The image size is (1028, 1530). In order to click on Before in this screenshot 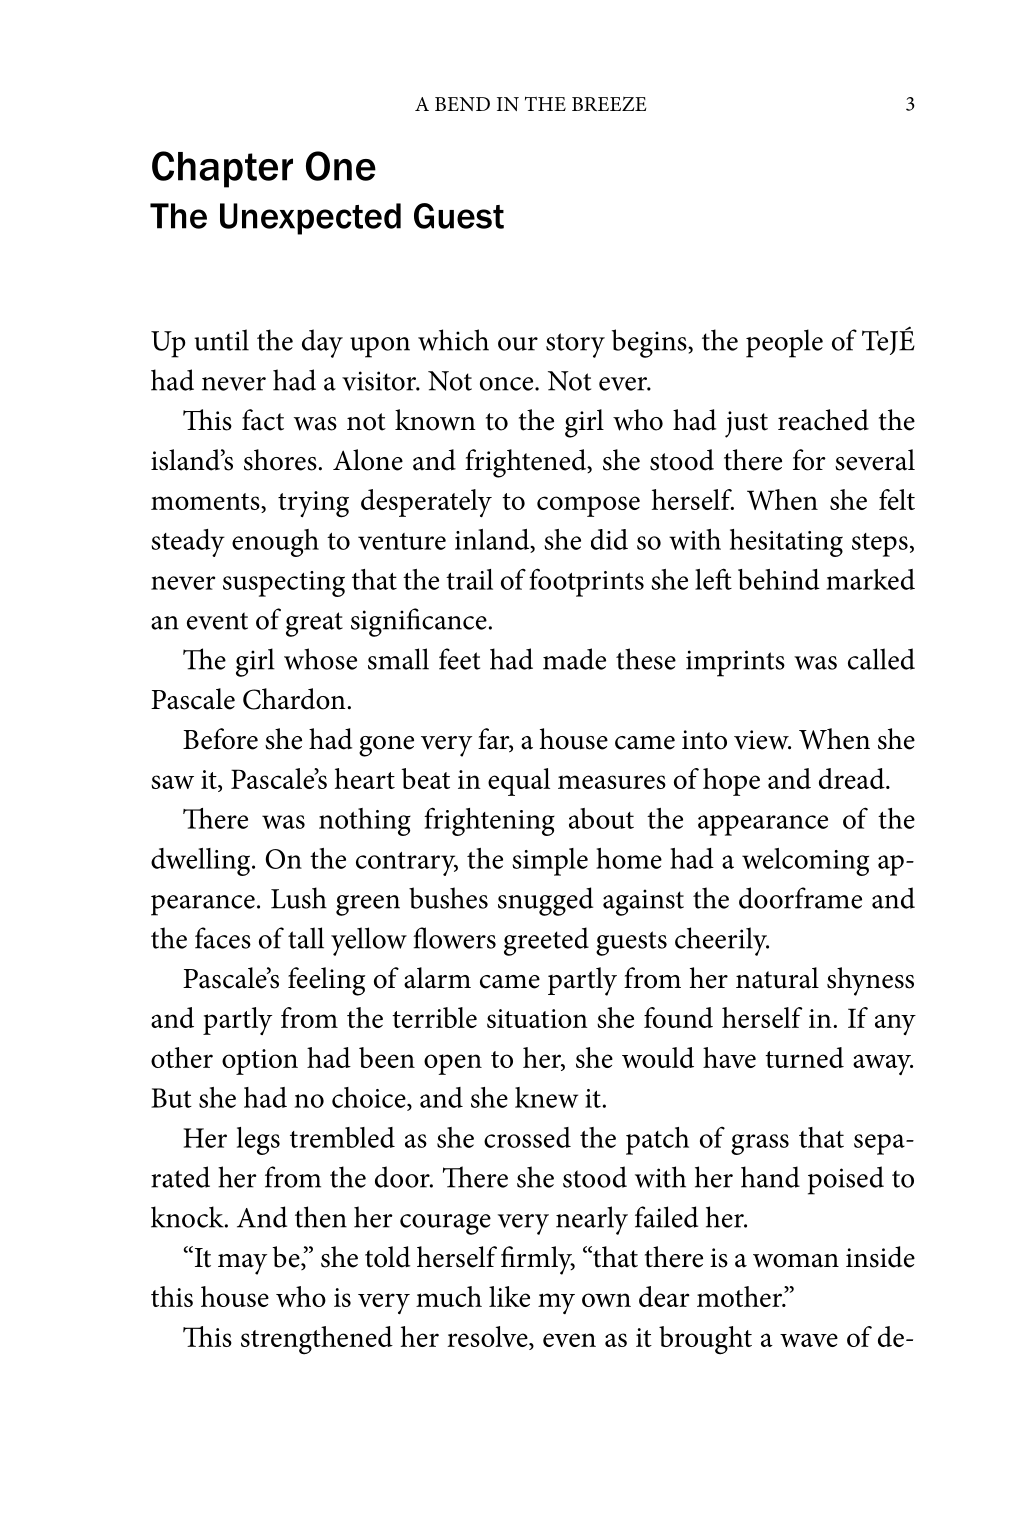, I will do `click(220, 739)`.
